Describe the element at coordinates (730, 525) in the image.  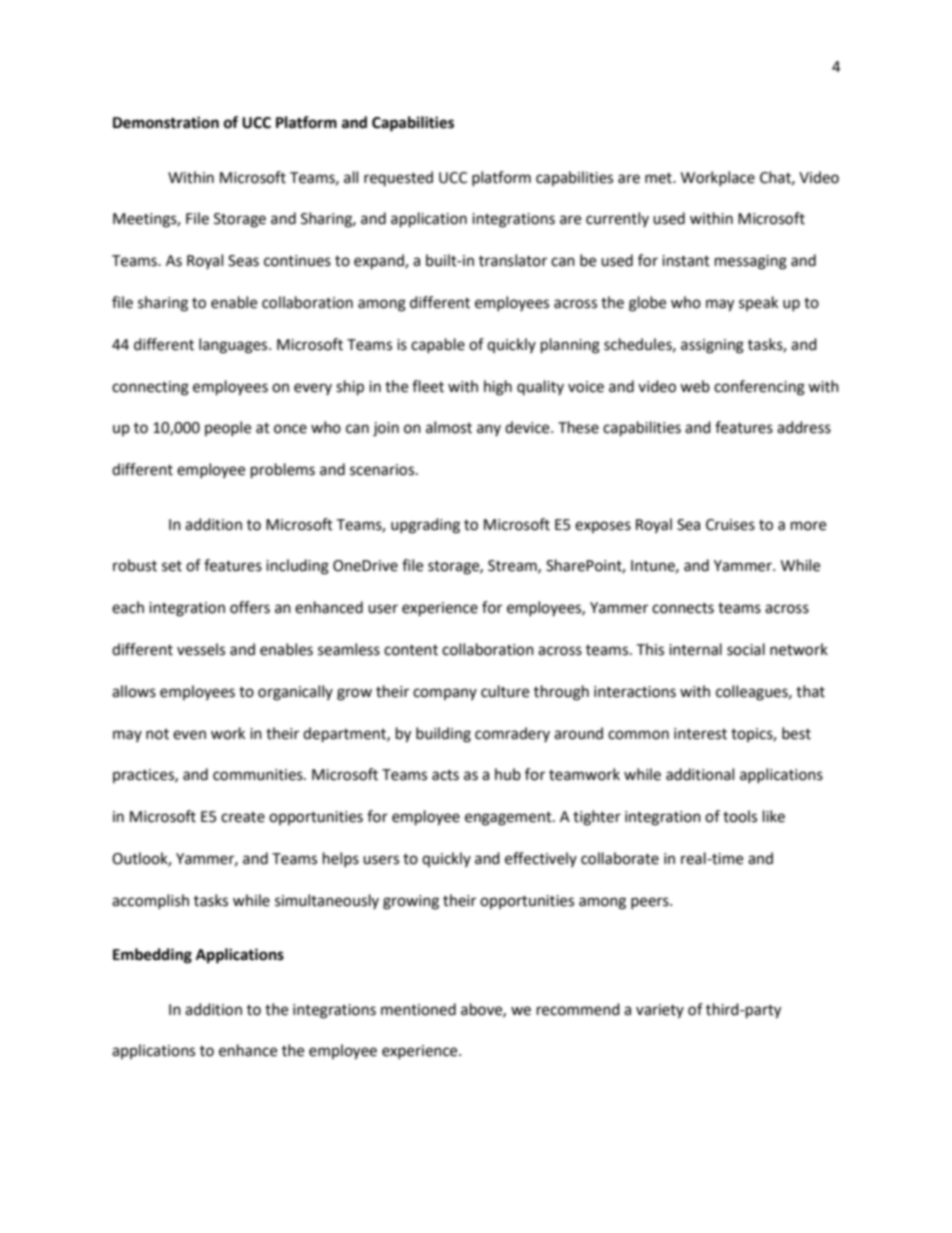
I see `Cruises` at that location.
